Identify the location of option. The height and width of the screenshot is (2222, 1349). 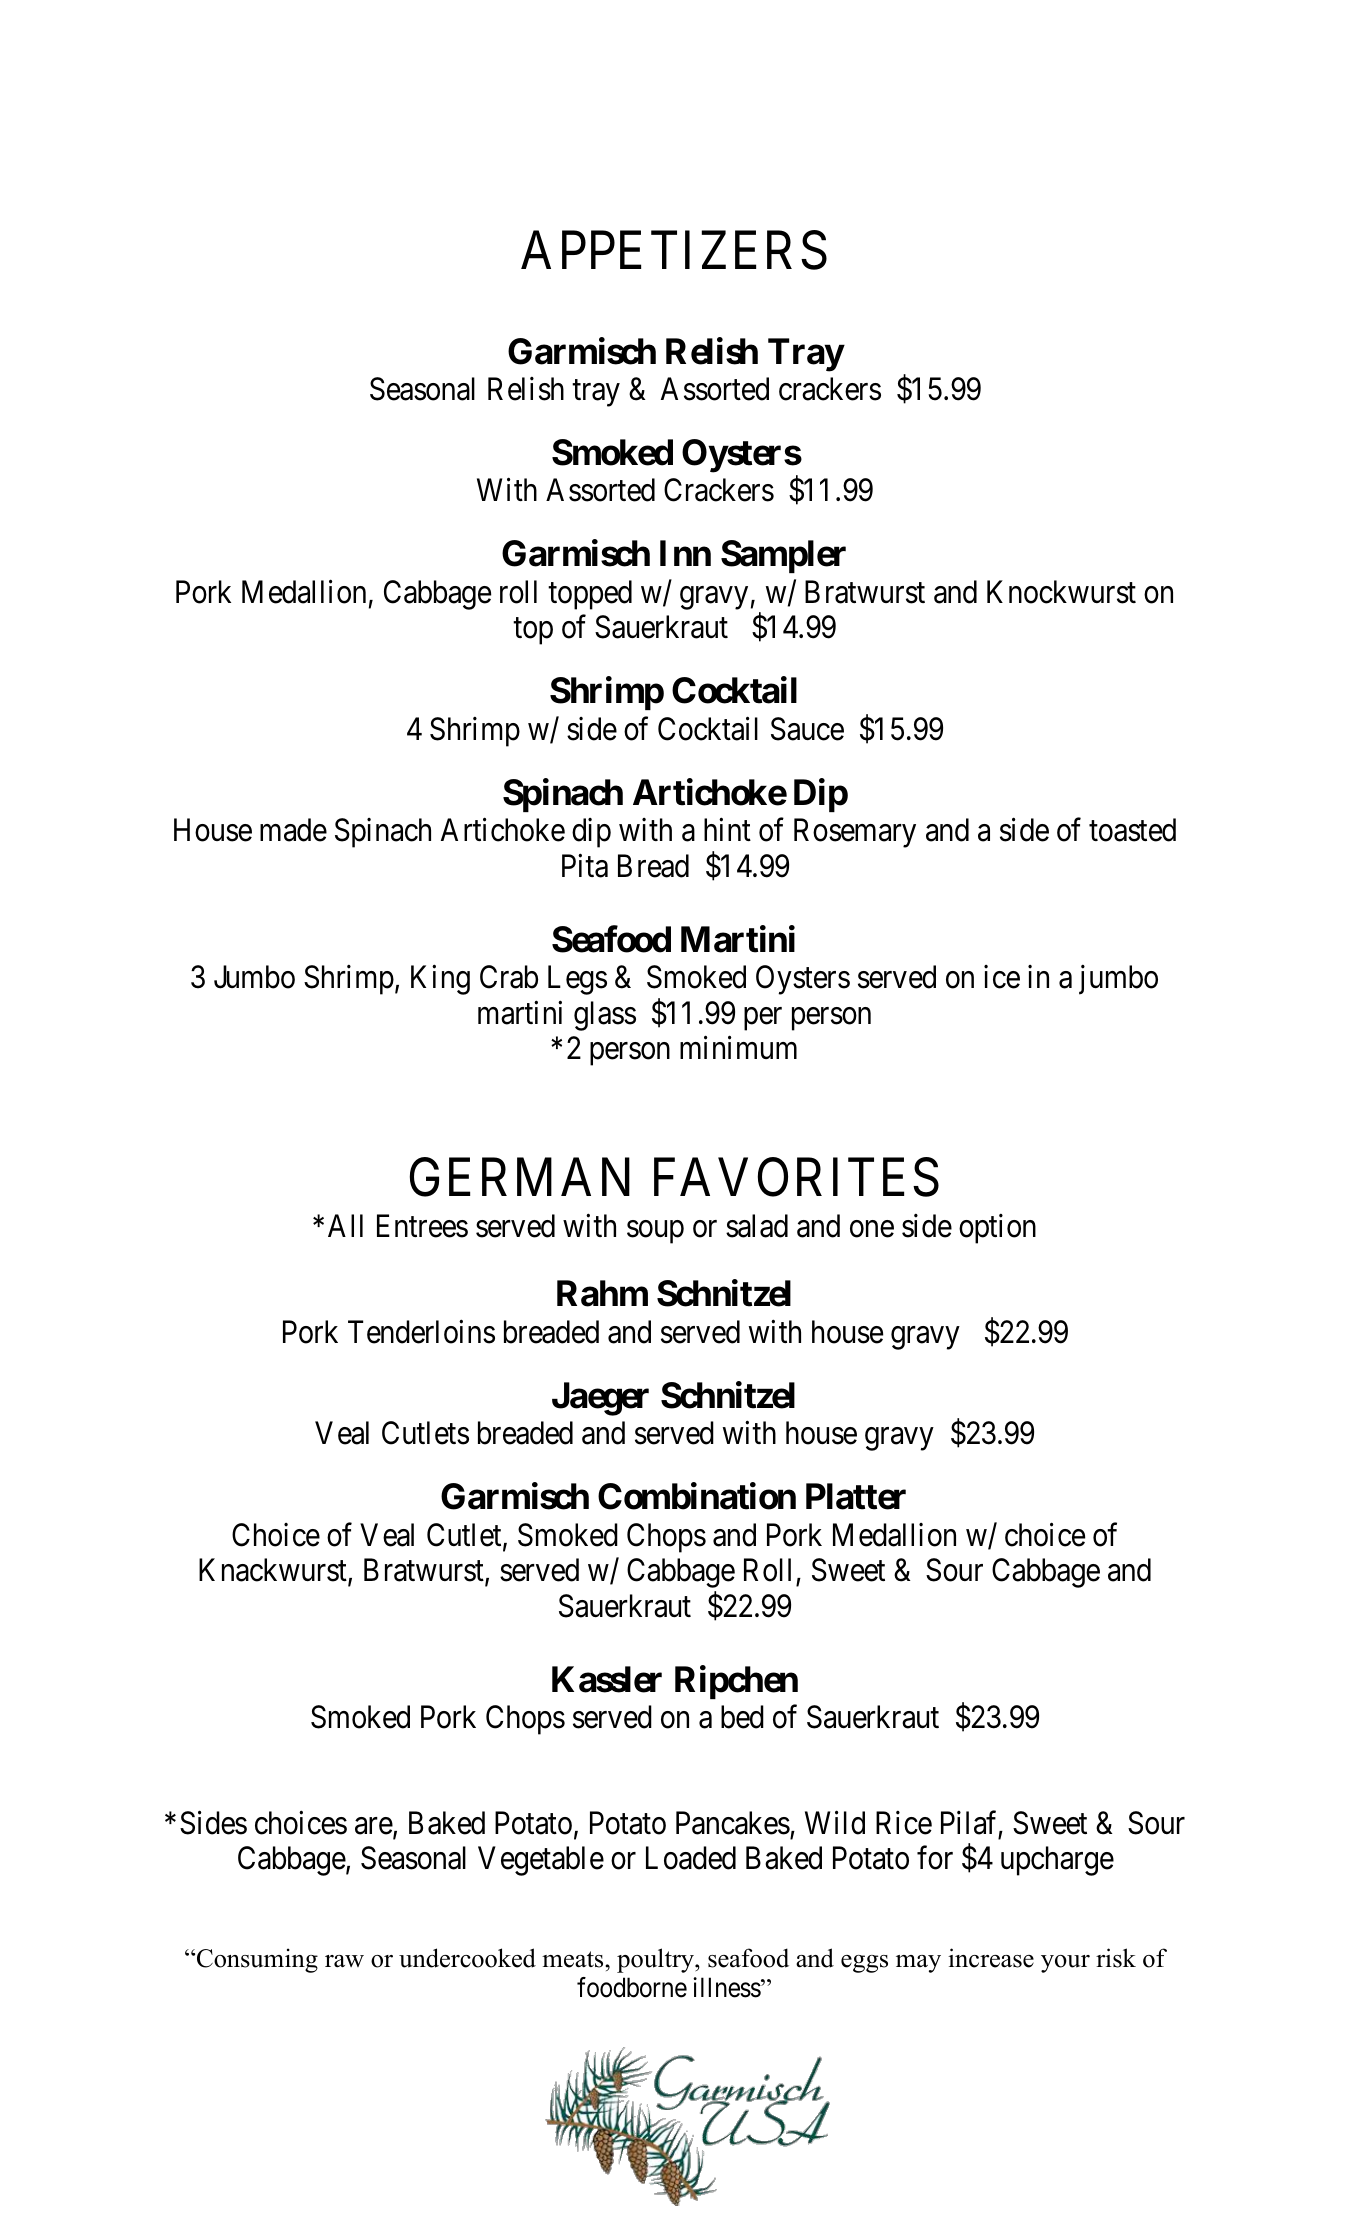
(997, 1229).
